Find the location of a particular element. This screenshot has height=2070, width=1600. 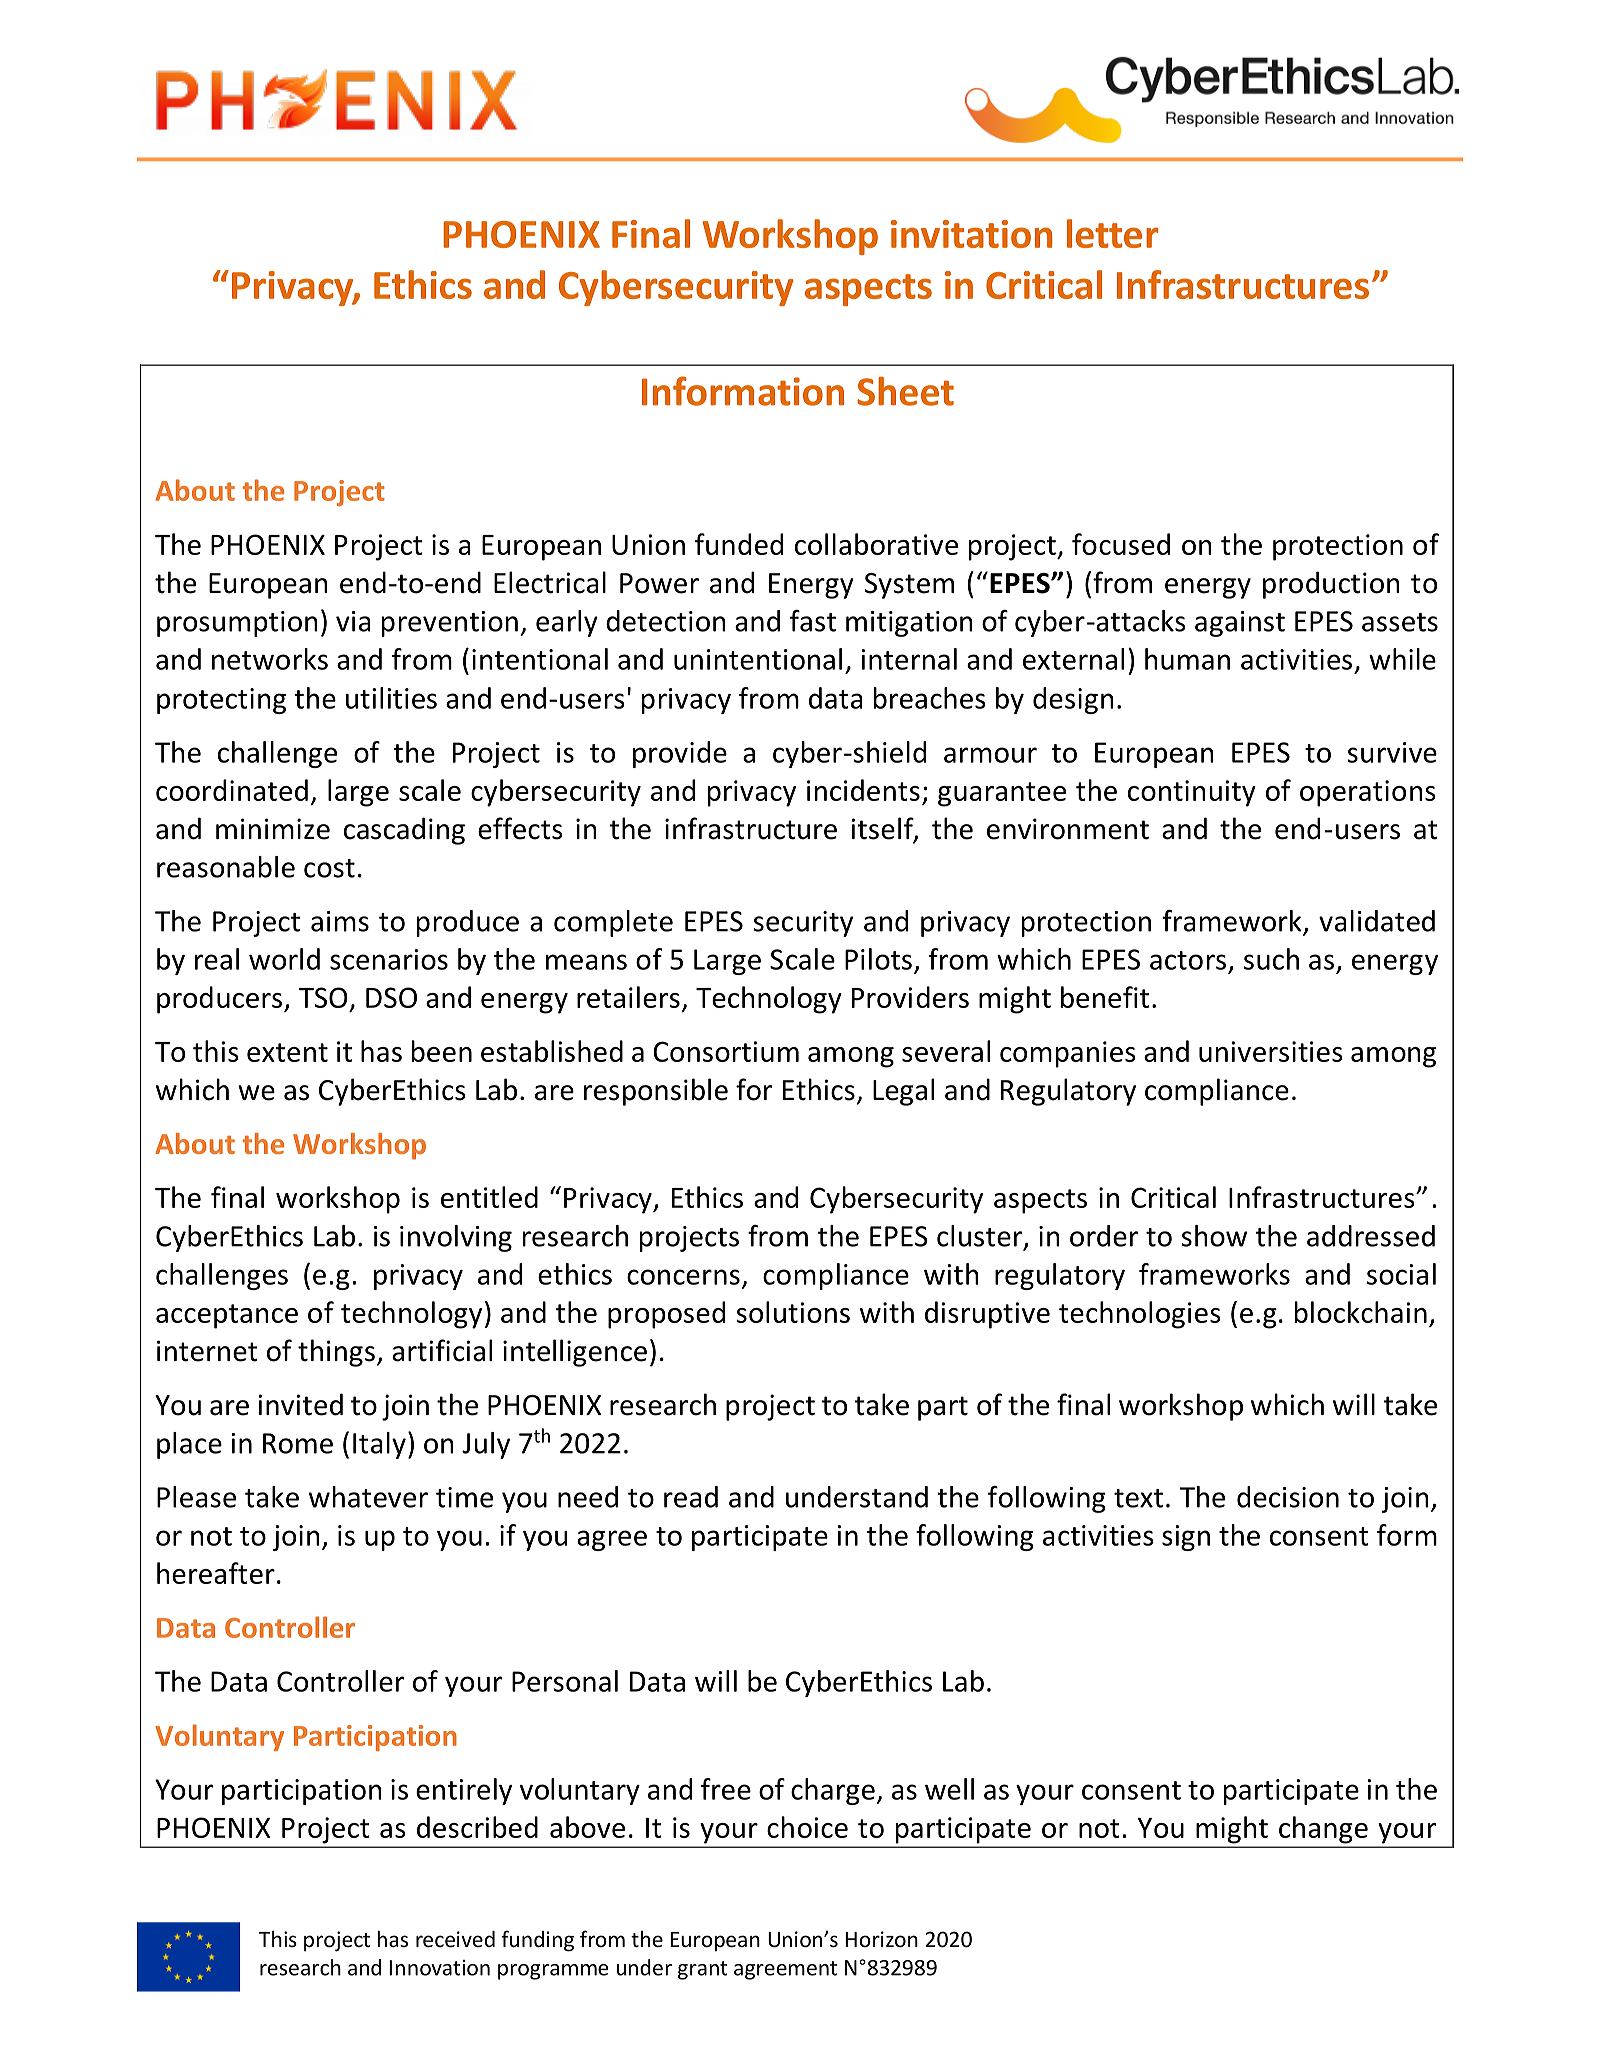

received is located at coordinates (455, 1939).
